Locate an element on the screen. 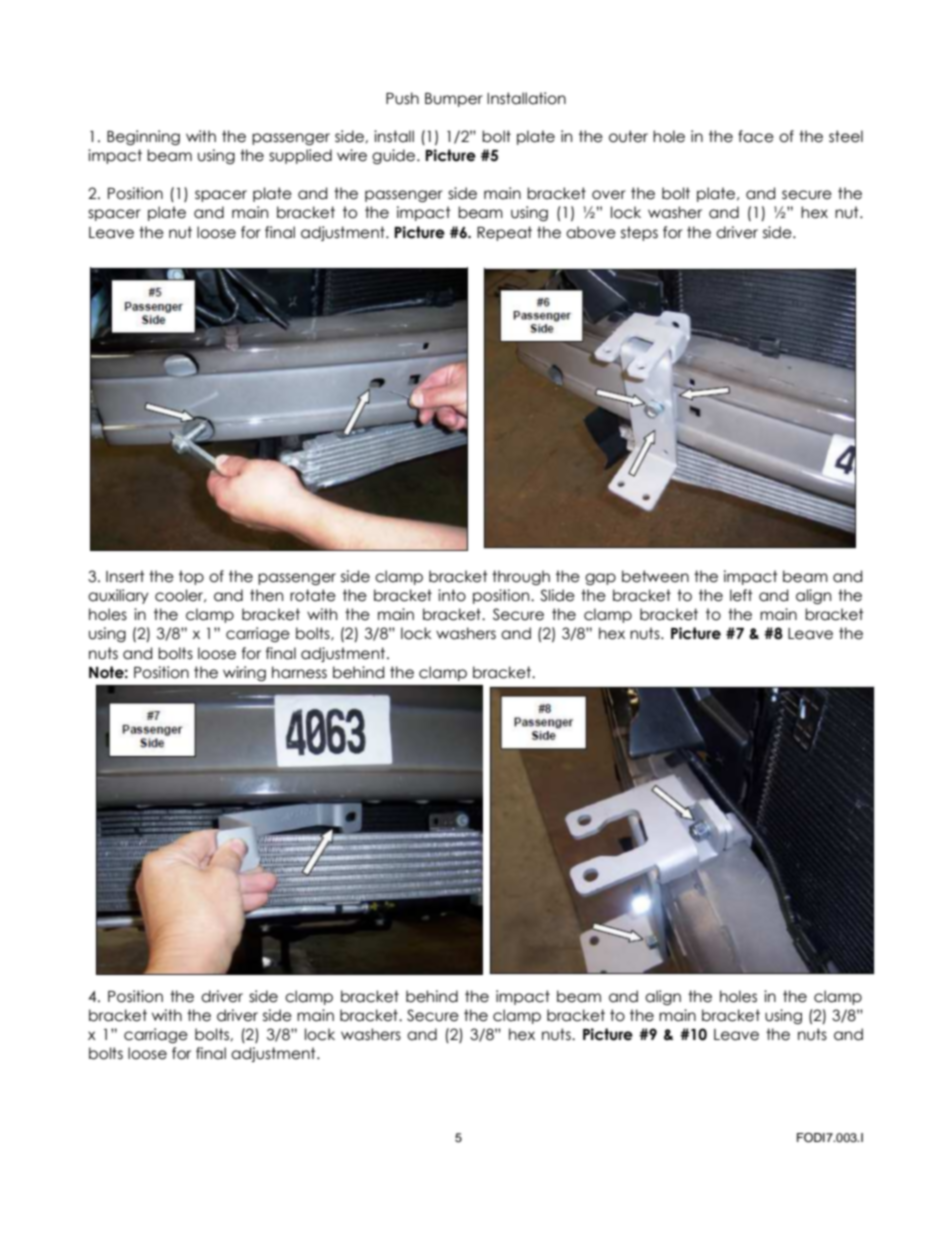 This screenshot has width=952, height=1233. Repeat is located at coordinates (504, 233).
